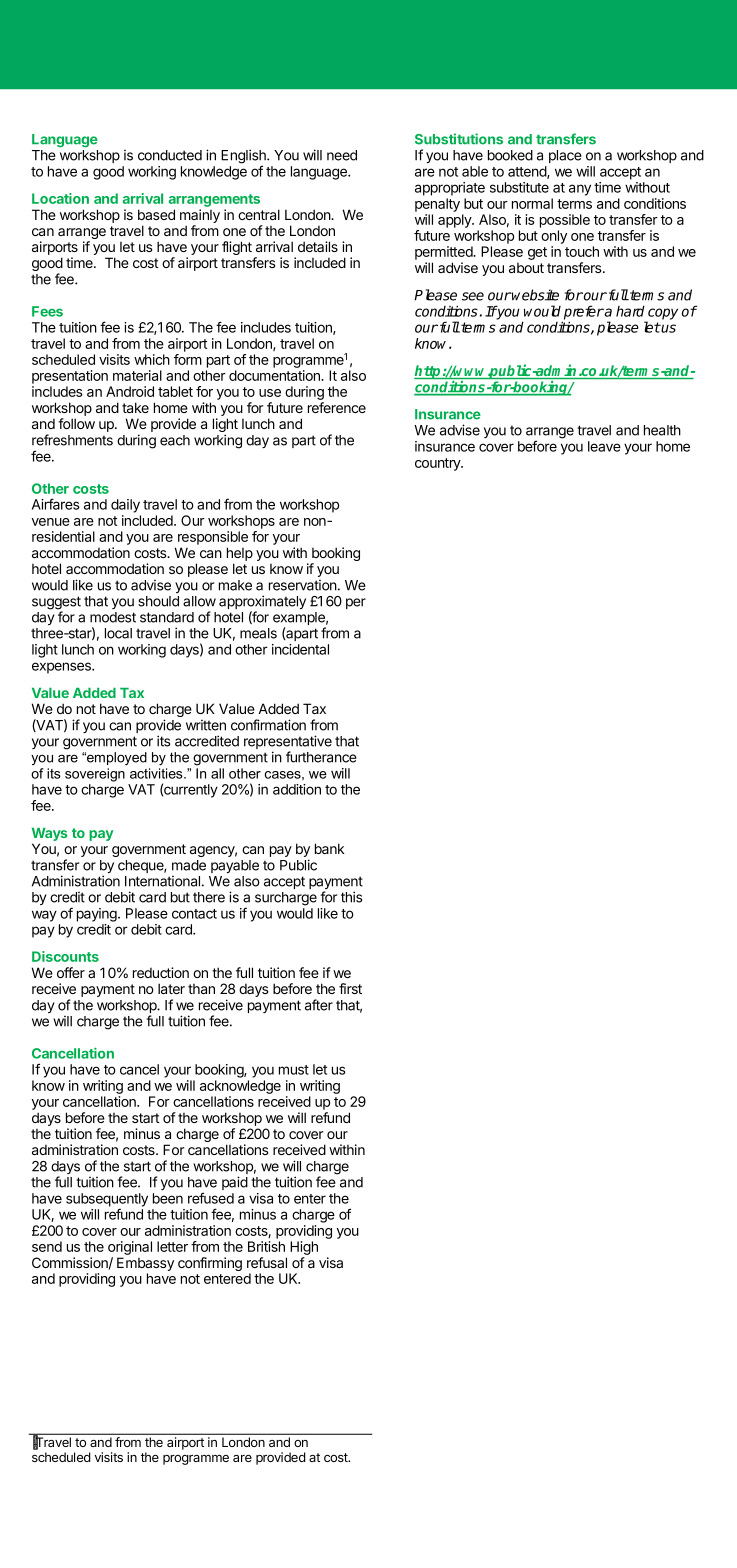  Describe the element at coordinates (604, 446) in the image. I see `leave` at that location.
